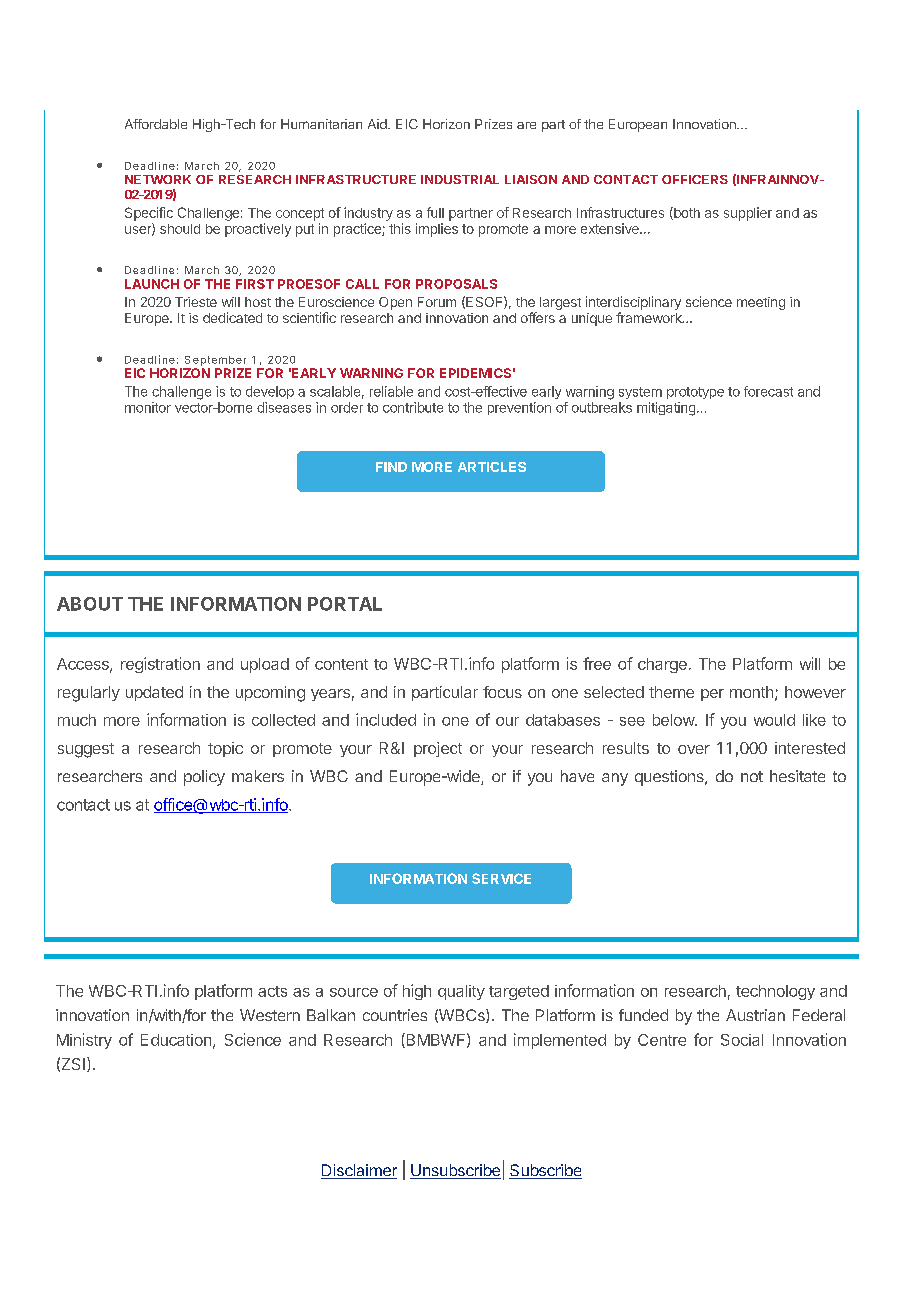 The image size is (924, 1308). What do you see at coordinates (204, 778) in the screenshot?
I see `policy` at bounding box center [204, 778].
